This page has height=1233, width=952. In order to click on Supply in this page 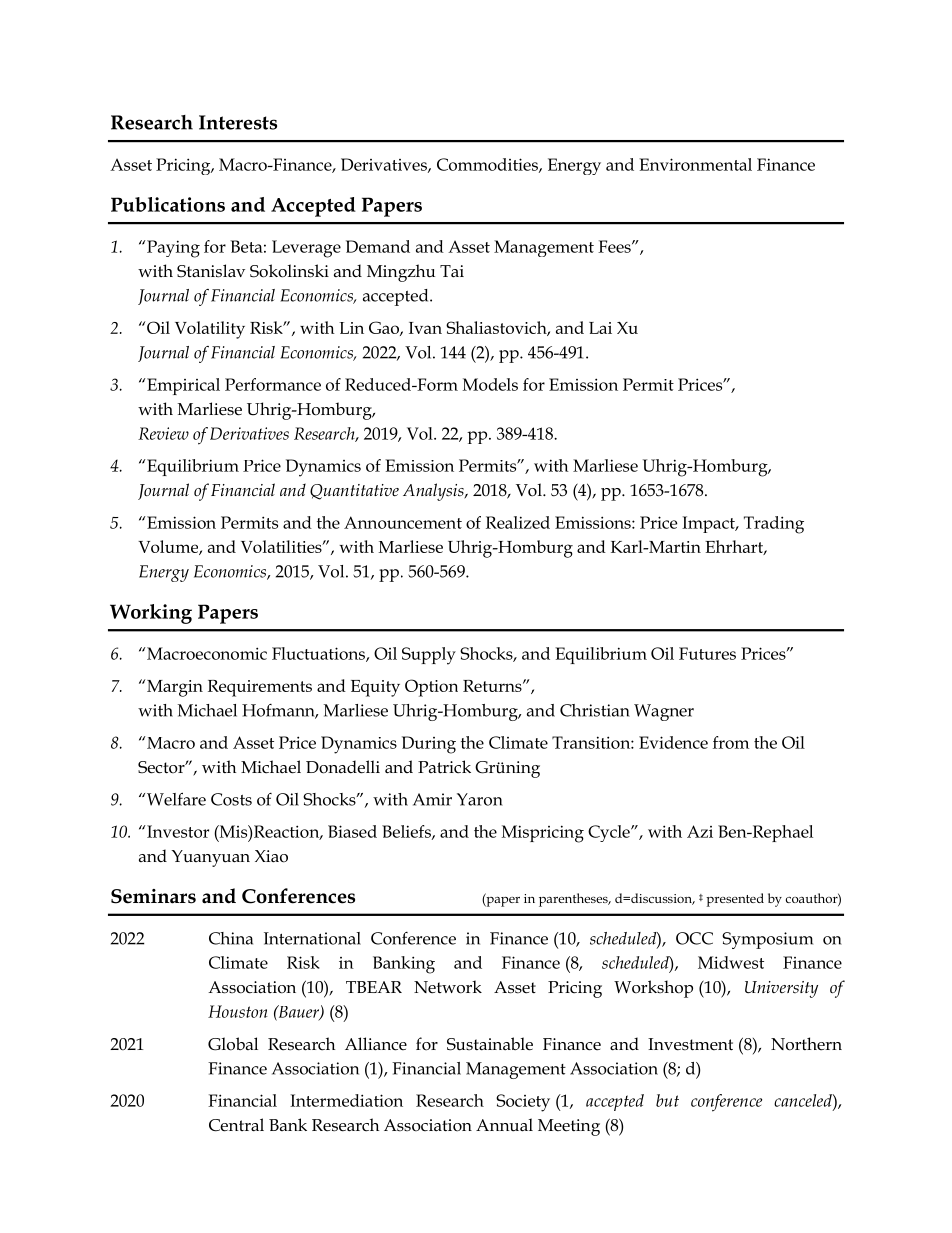, I will do `click(429, 656)`.
